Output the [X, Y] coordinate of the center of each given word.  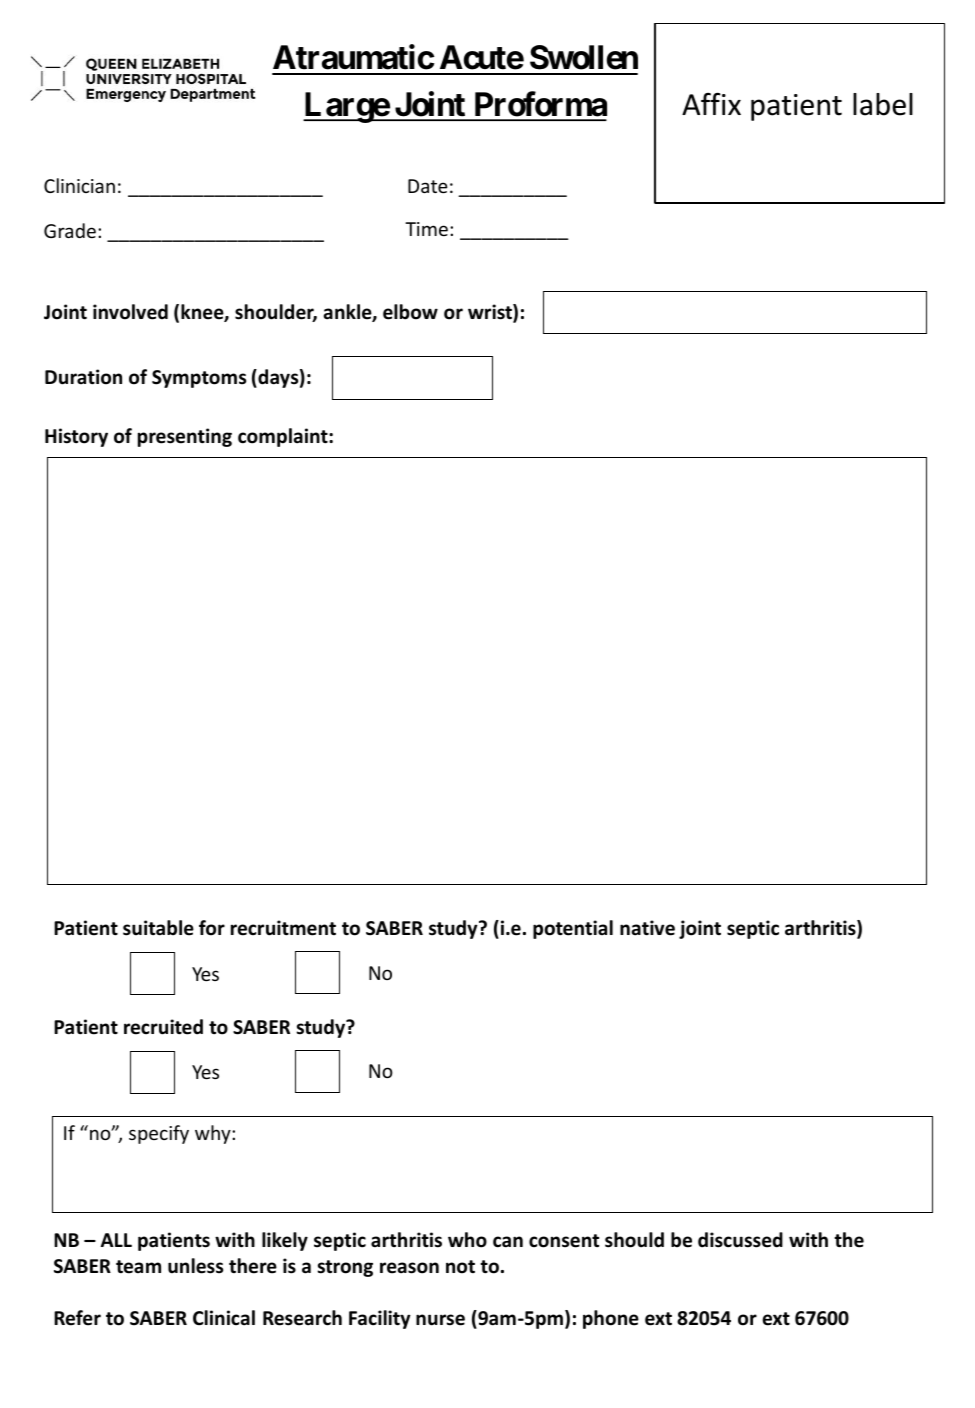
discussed [740, 1240]
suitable [158, 928]
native [647, 928]
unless [195, 1266]
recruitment [283, 928]
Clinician [79, 185]
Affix [711, 103]
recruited [163, 1027]
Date [428, 186]
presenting [185, 437]
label [883, 104]
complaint [284, 437]
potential [573, 929]
